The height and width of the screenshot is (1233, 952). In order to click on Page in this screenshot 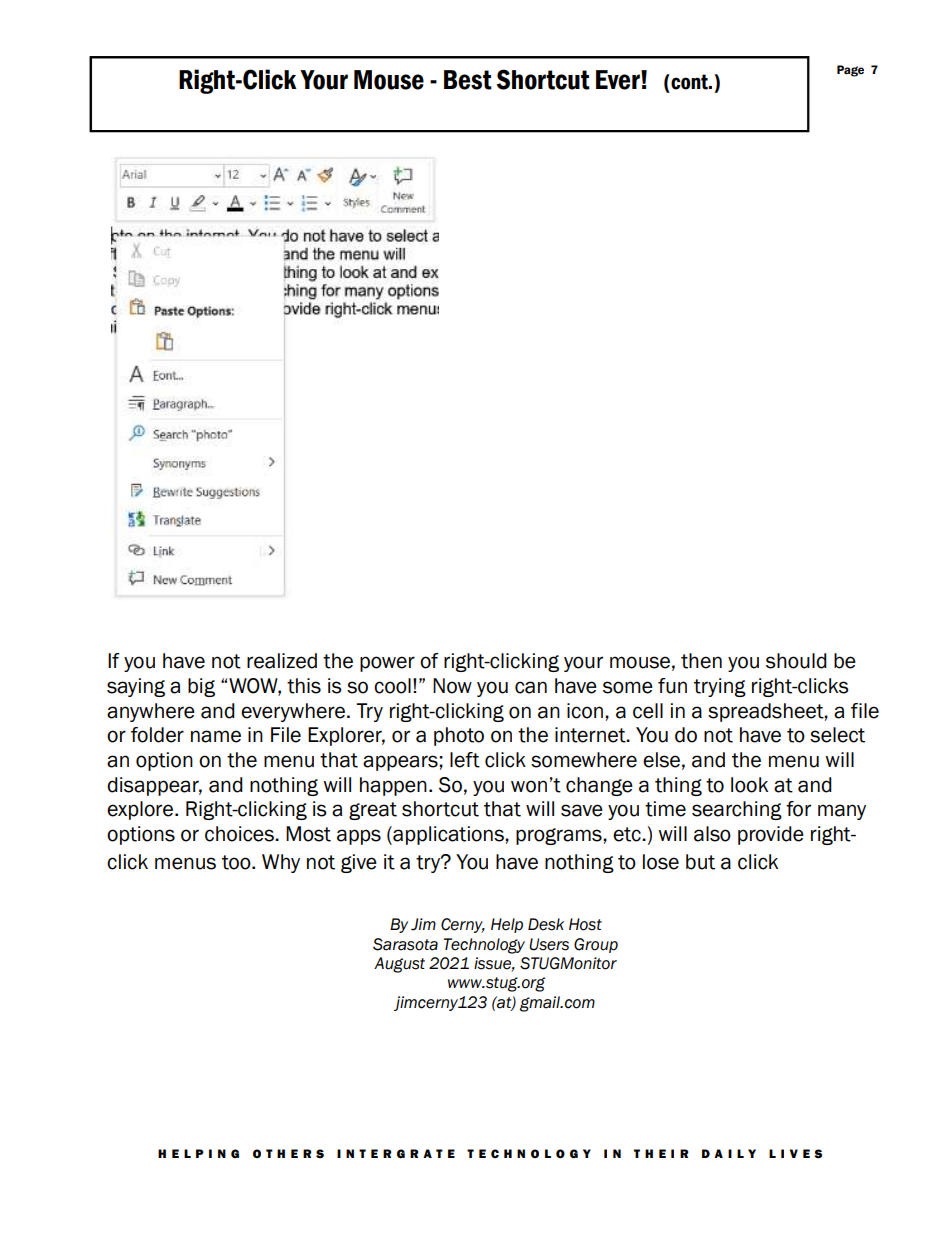, I will do `click(850, 71)`.
